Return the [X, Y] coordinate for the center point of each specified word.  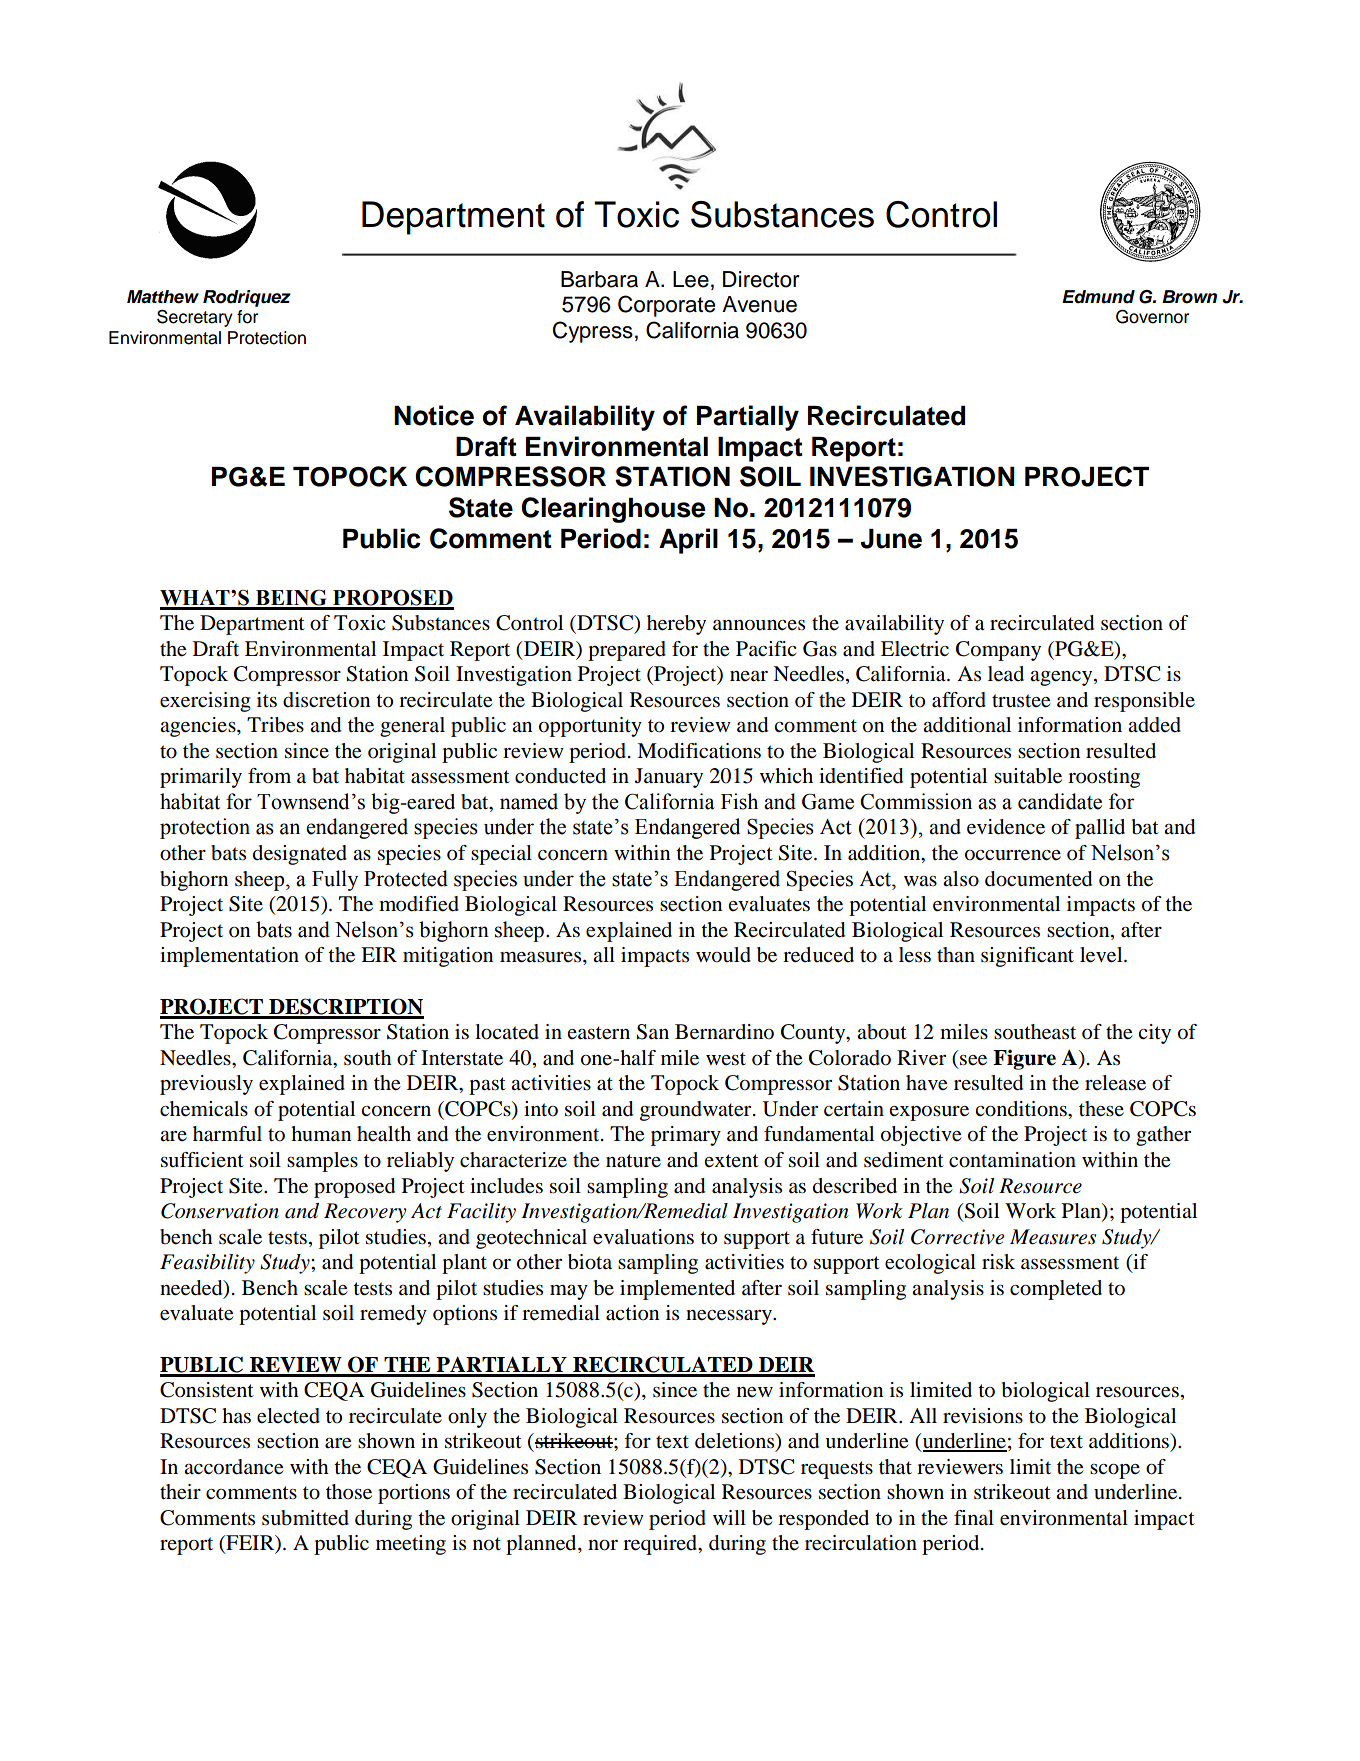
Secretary [195, 318]
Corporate [666, 306]
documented [1038, 879]
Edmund [1098, 297]
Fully [335, 880]
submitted [305, 1518]
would [723, 955]
